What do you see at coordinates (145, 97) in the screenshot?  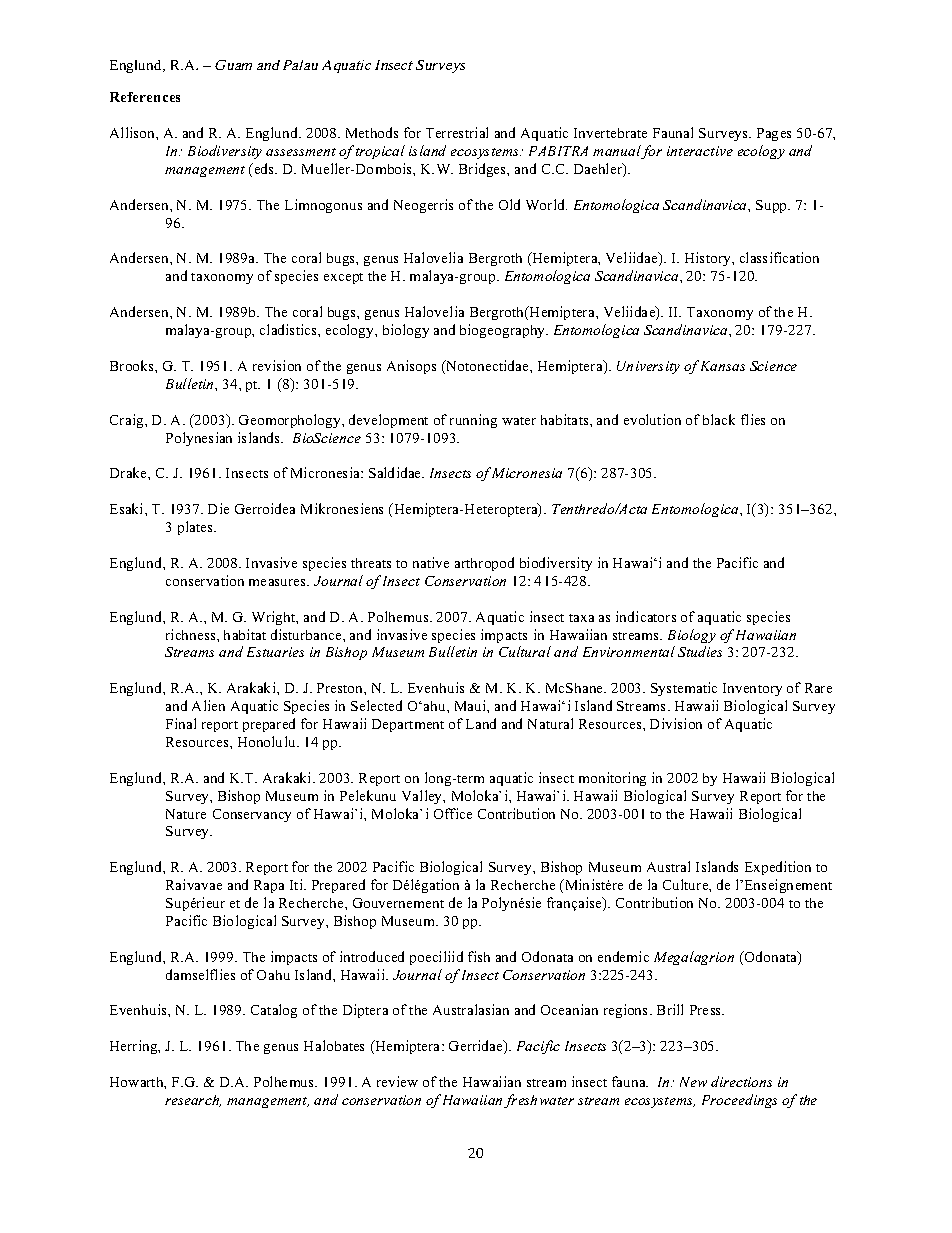 I see `References` at bounding box center [145, 97].
